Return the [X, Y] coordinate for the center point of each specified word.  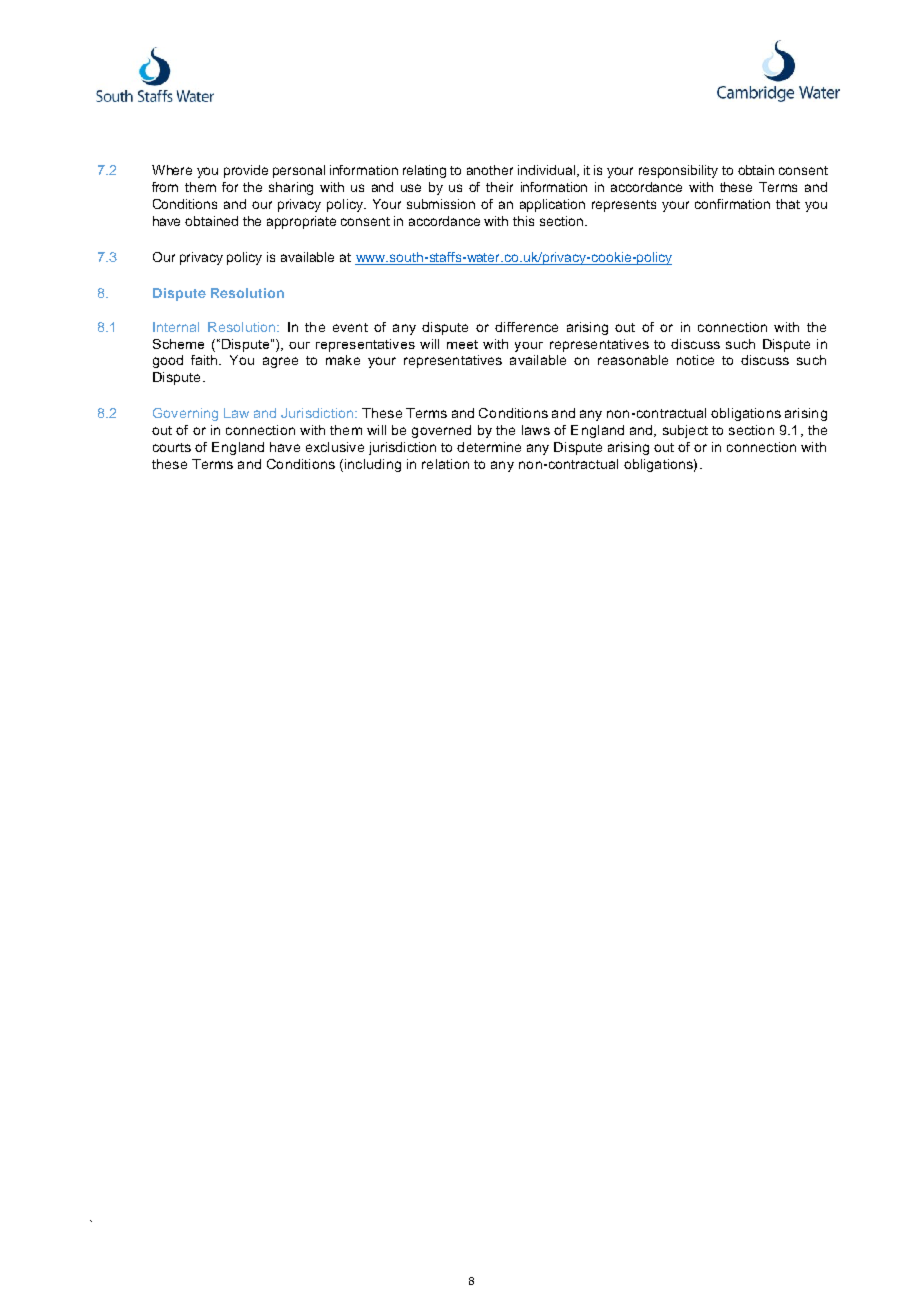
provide [246, 171]
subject [685, 431]
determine [489, 447]
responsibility [678, 171]
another [490, 170]
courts [172, 447]
